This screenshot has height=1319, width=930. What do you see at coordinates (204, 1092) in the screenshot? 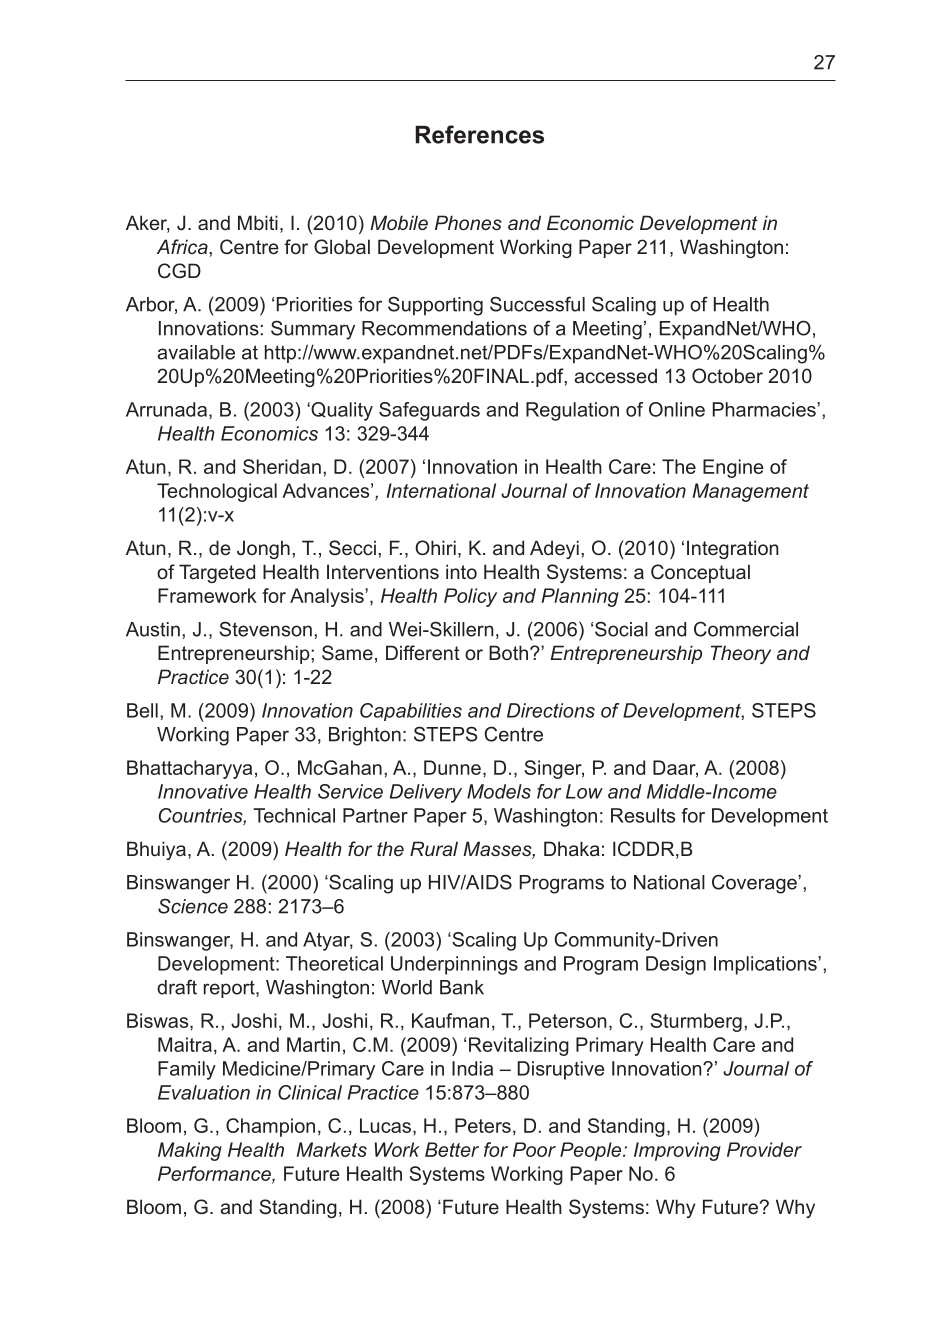
I see `Evaluation` at bounding box center [204, 1092].
